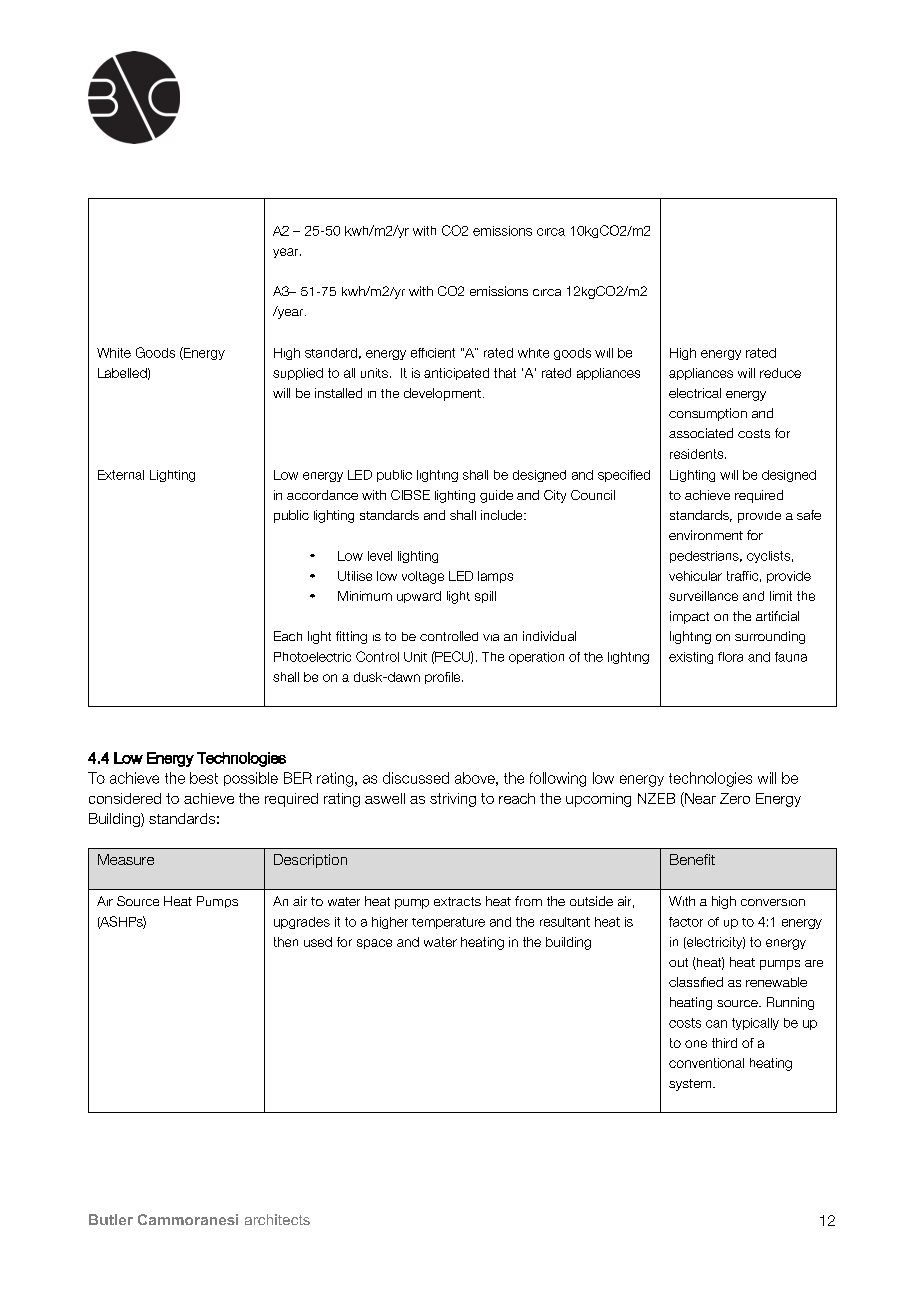 The width and height of the screenshot is (924, 1307). I want to click on classified, so click(696, 982).
